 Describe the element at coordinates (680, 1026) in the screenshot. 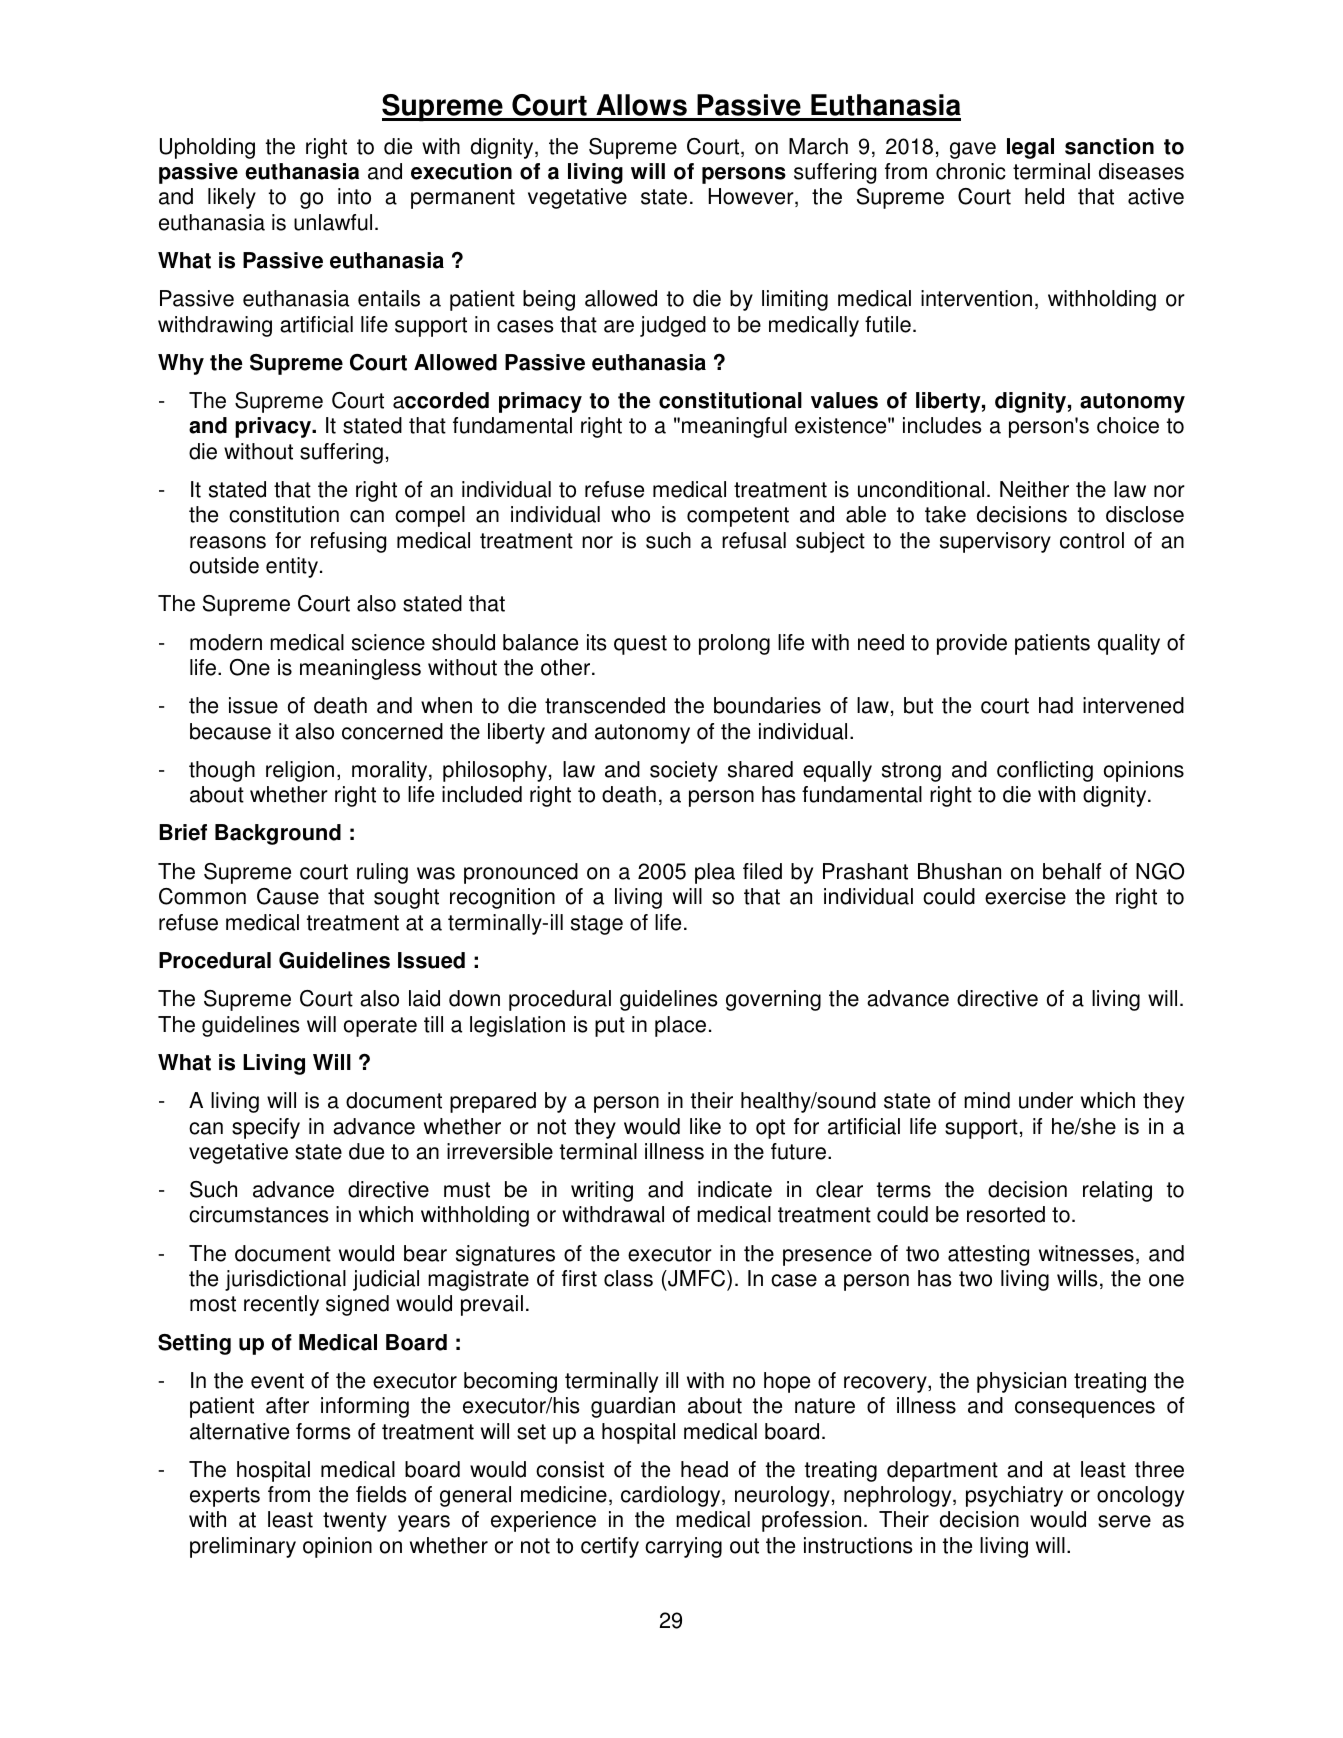

I see `place` at that location.
